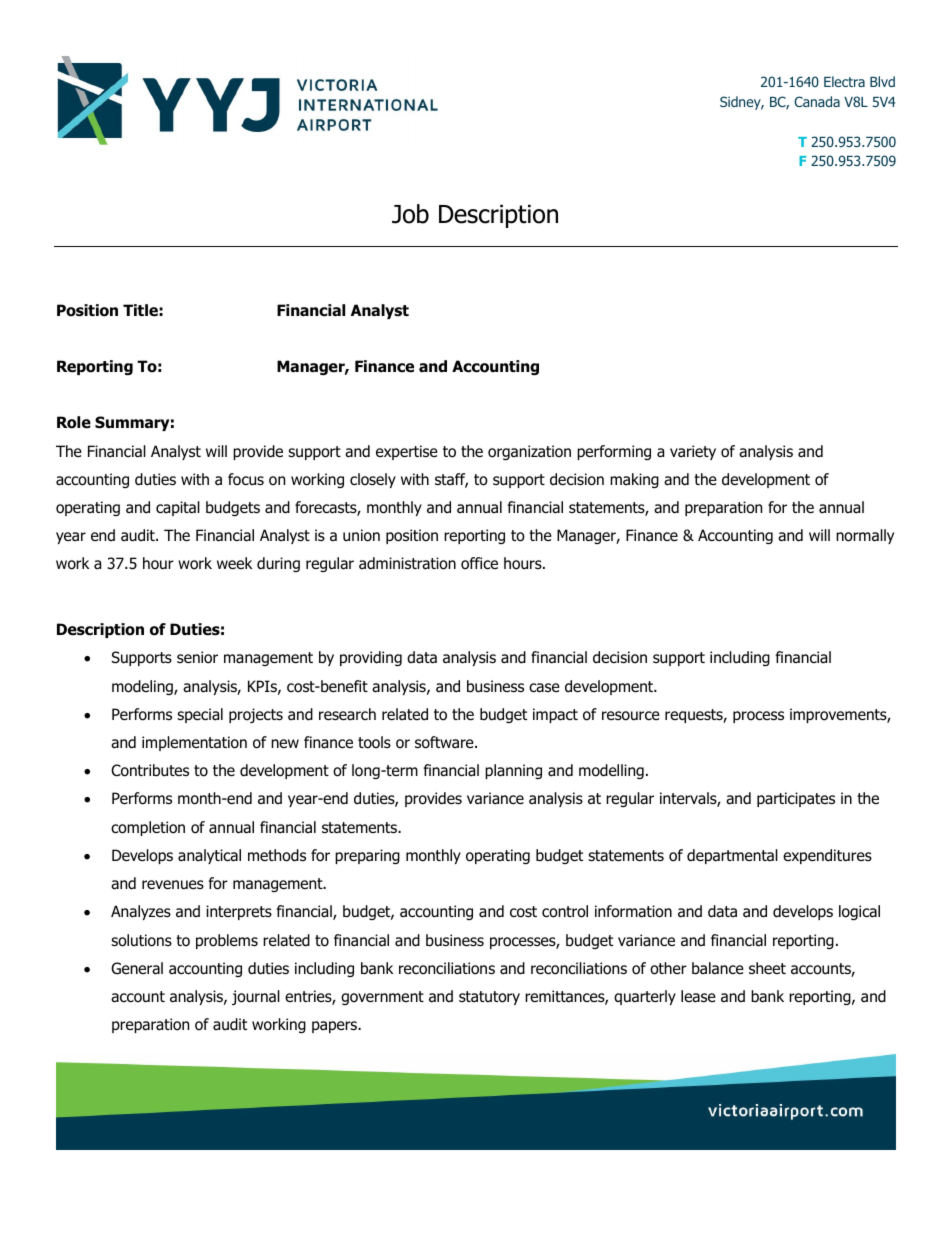 The width and height of the screenshot is (952, 1233). What do you see at coordinates (410, 214) in the screenshot?
I see `Job` at bounding box center [410, 214].
